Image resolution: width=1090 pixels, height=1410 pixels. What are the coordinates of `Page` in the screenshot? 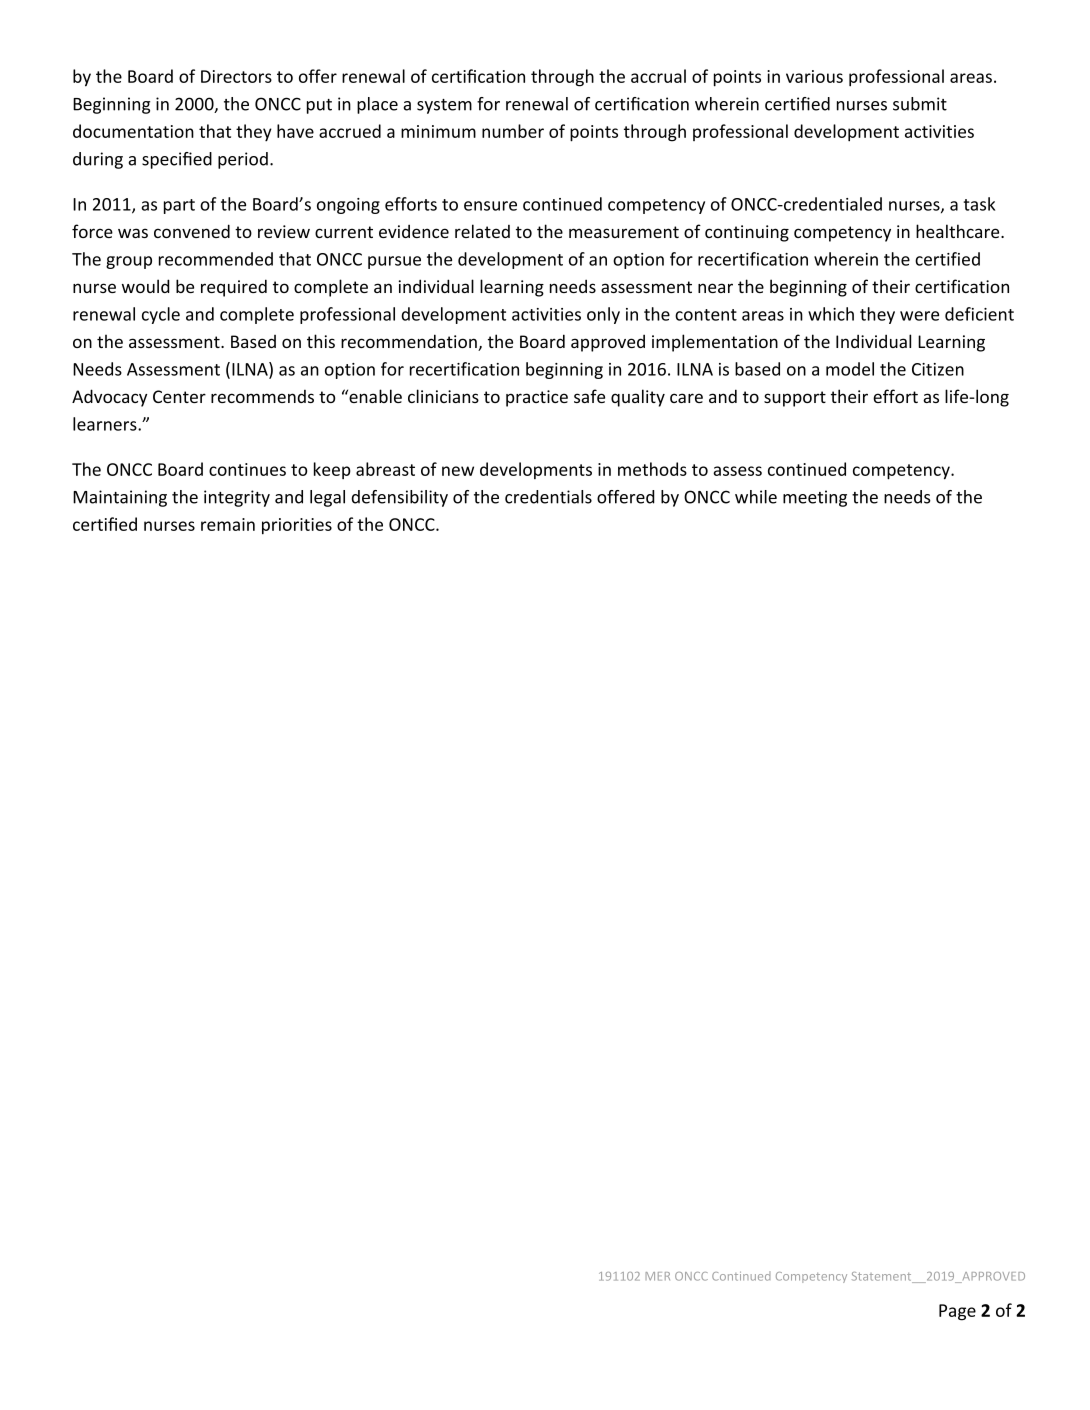 It's located at (957, 1312).
